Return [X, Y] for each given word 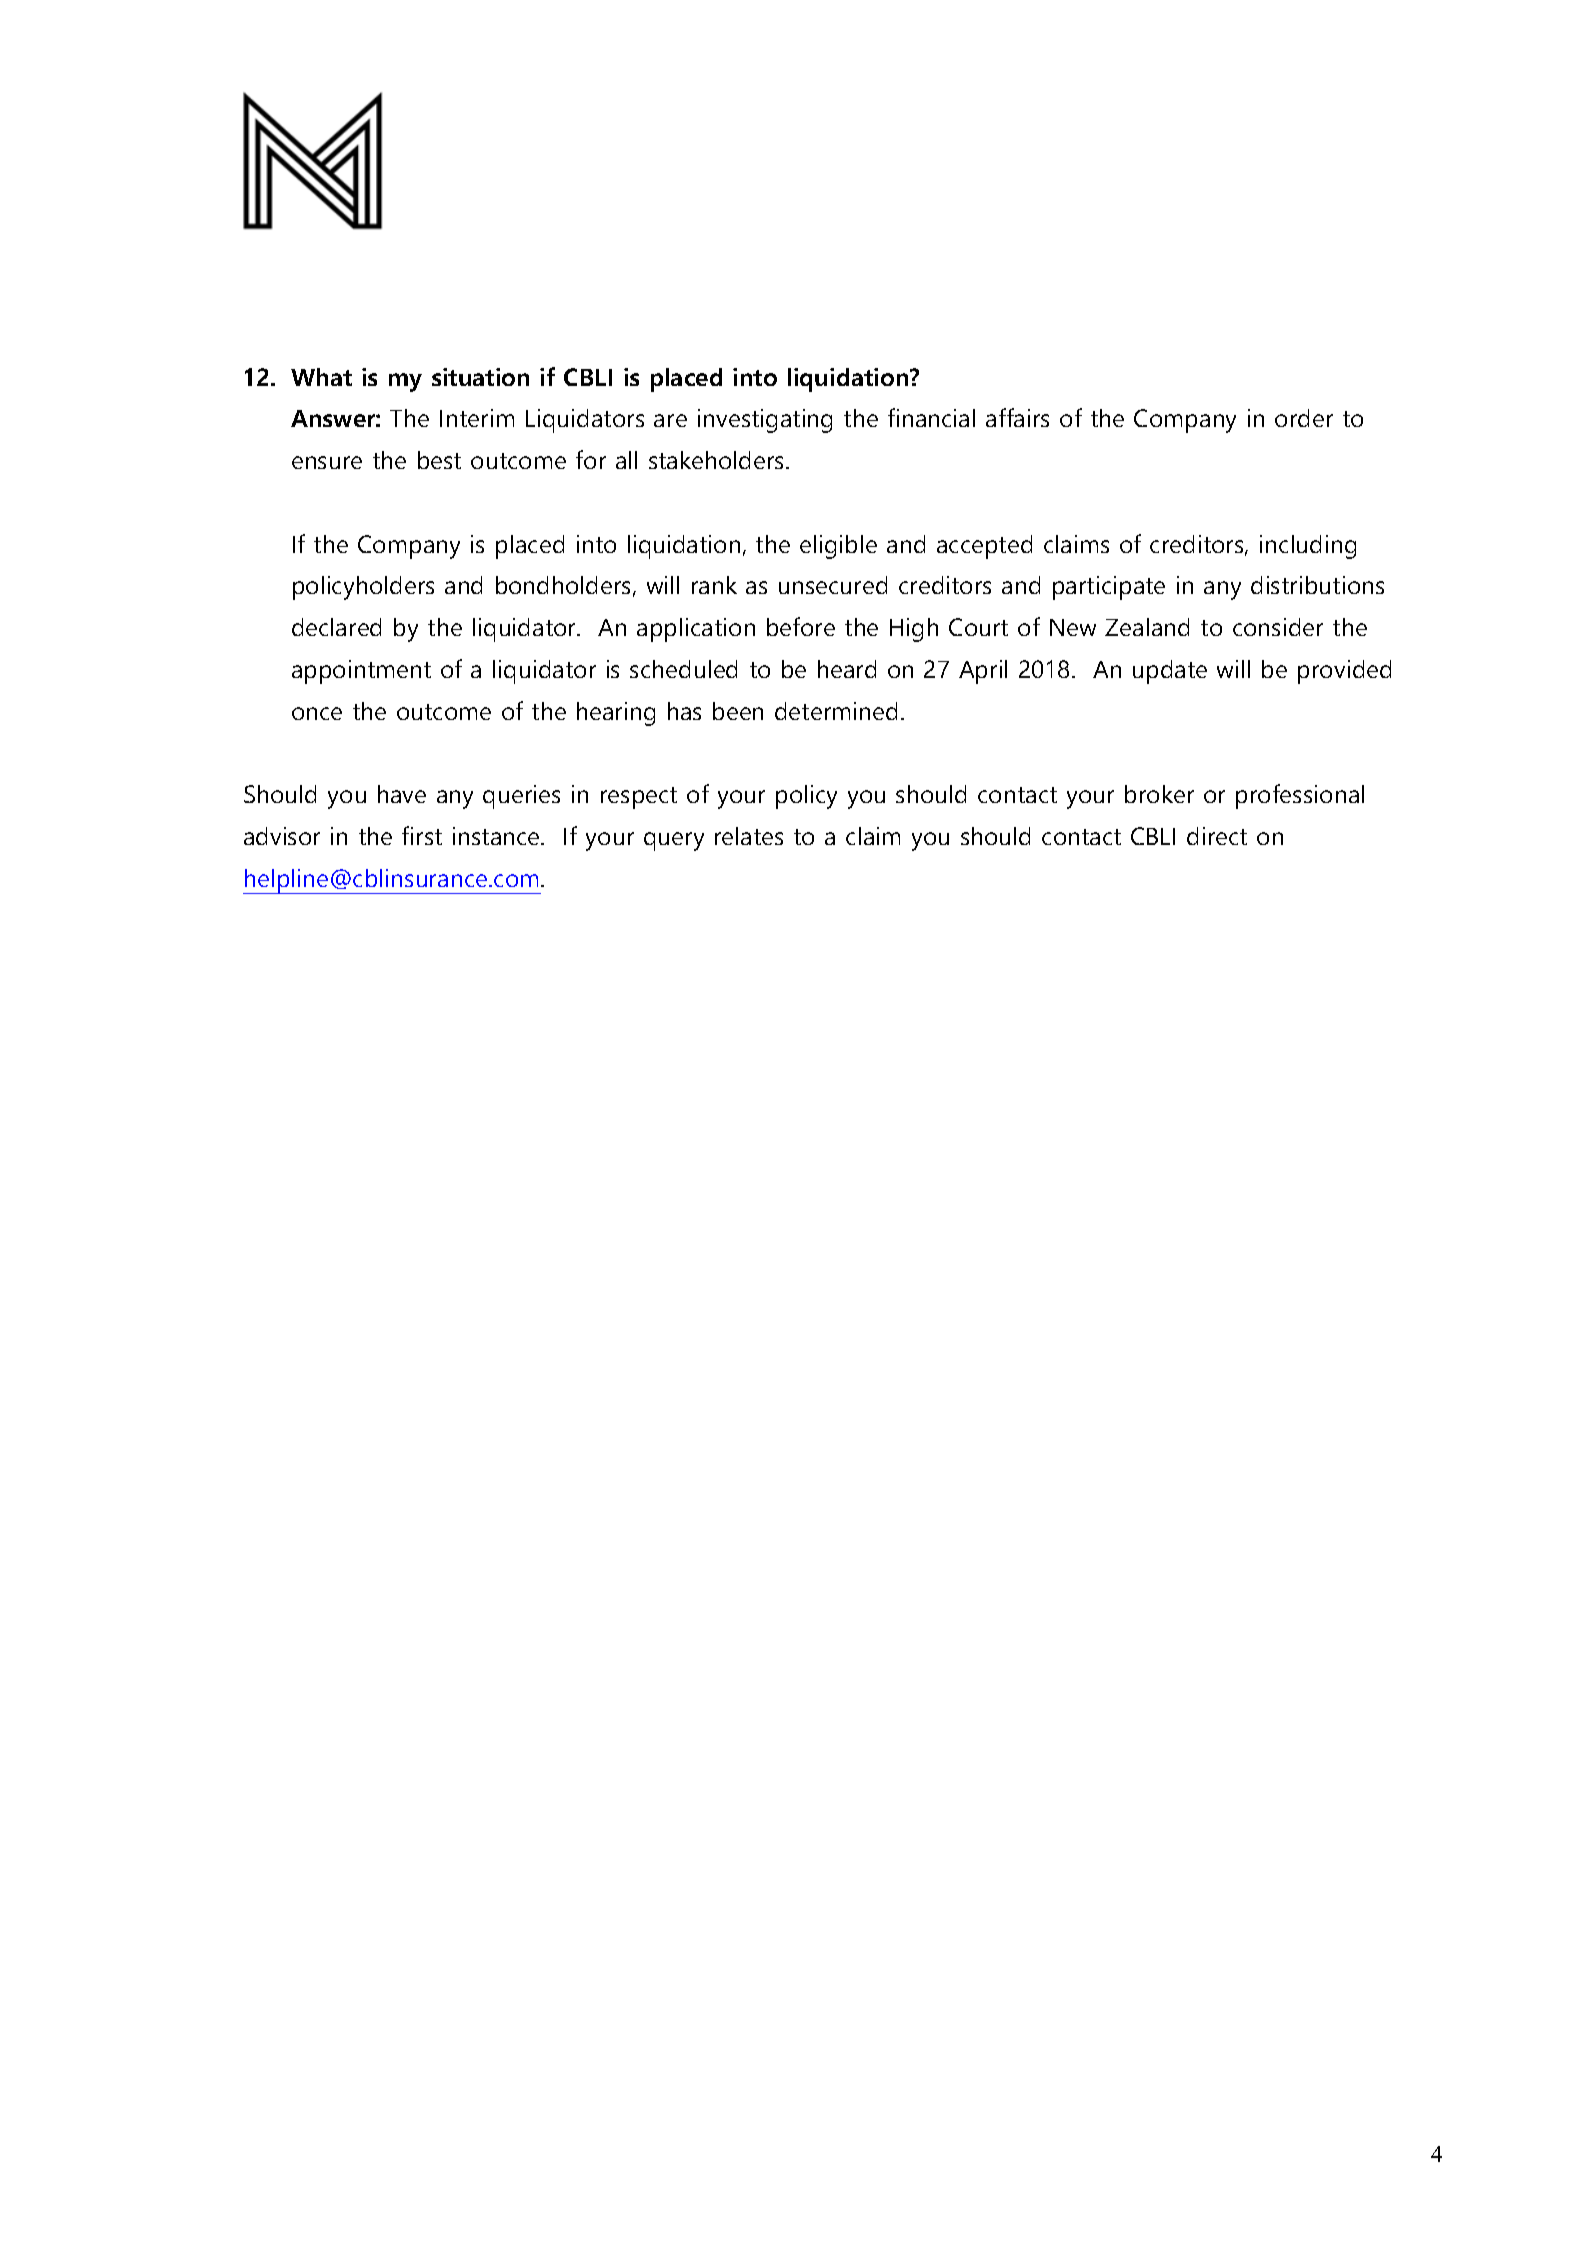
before [801, 626]
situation [480, 377]
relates [749, 836]
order [1304, 418]
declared [336, 627]
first [422, 835]
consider [1278, 627]
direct [1217, 836]
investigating [765, 421]
